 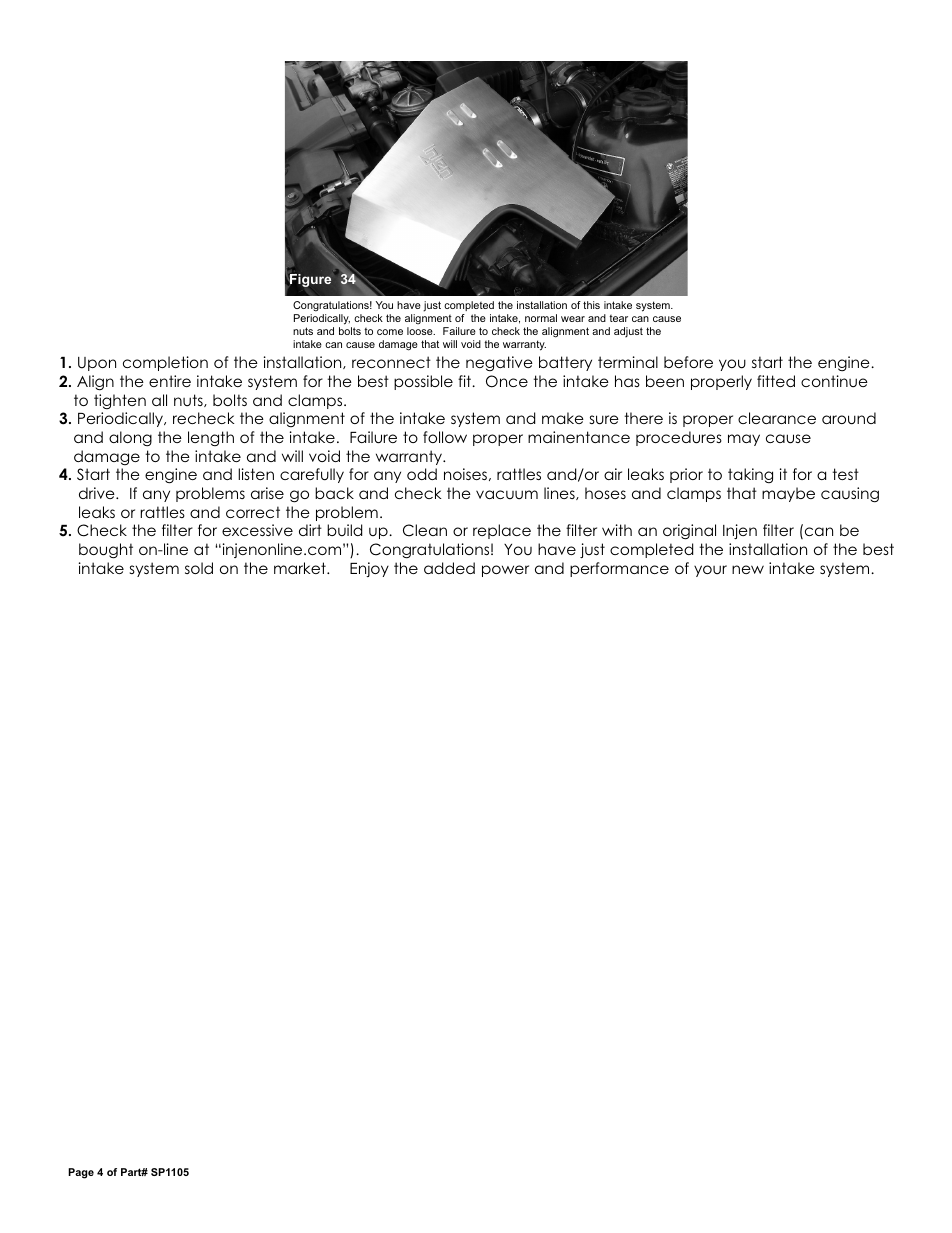 What do you see at coordinates (748, 569) in the screenshot?
I see `new` at bounding box center [748, 569].
